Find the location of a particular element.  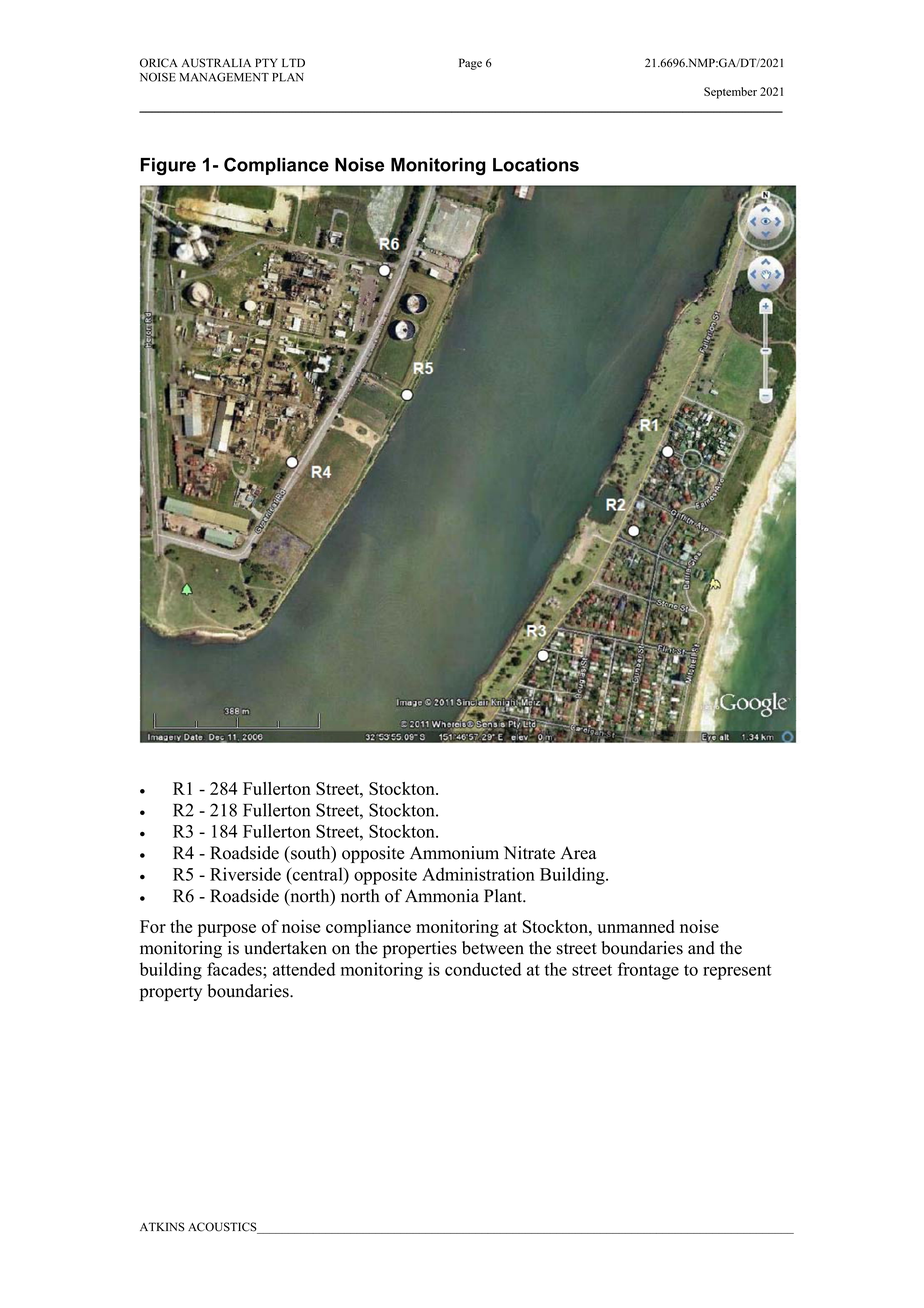

Locations is located at coordinates (536, 165).
